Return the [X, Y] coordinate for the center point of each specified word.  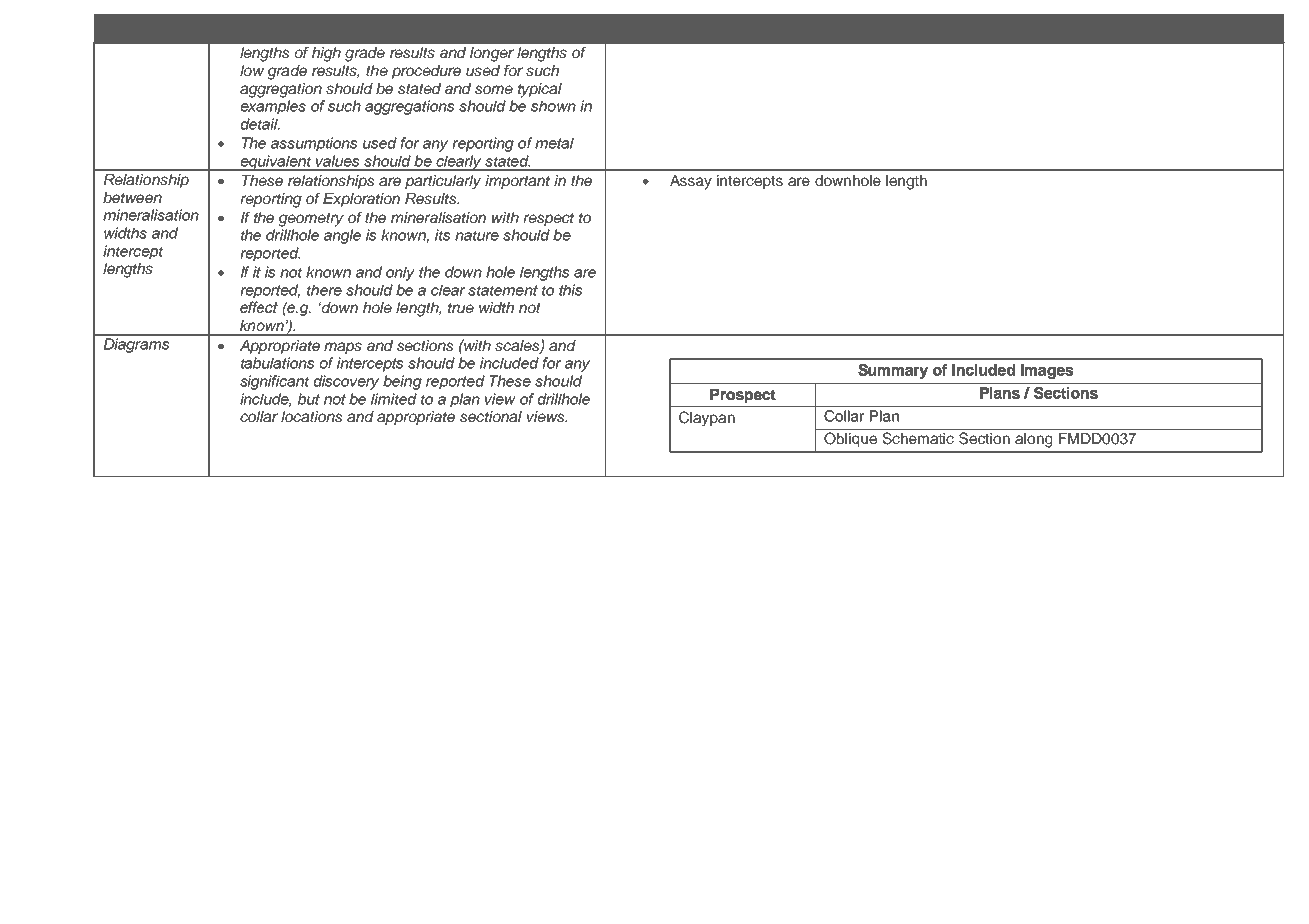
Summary [893, 371]
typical [540, 90]
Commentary [661, 26]
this [570, 290]
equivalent [276, 163]
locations [311, 416]
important [517, 182]
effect [259, 307]
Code [284, 24]
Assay [691, 182]
